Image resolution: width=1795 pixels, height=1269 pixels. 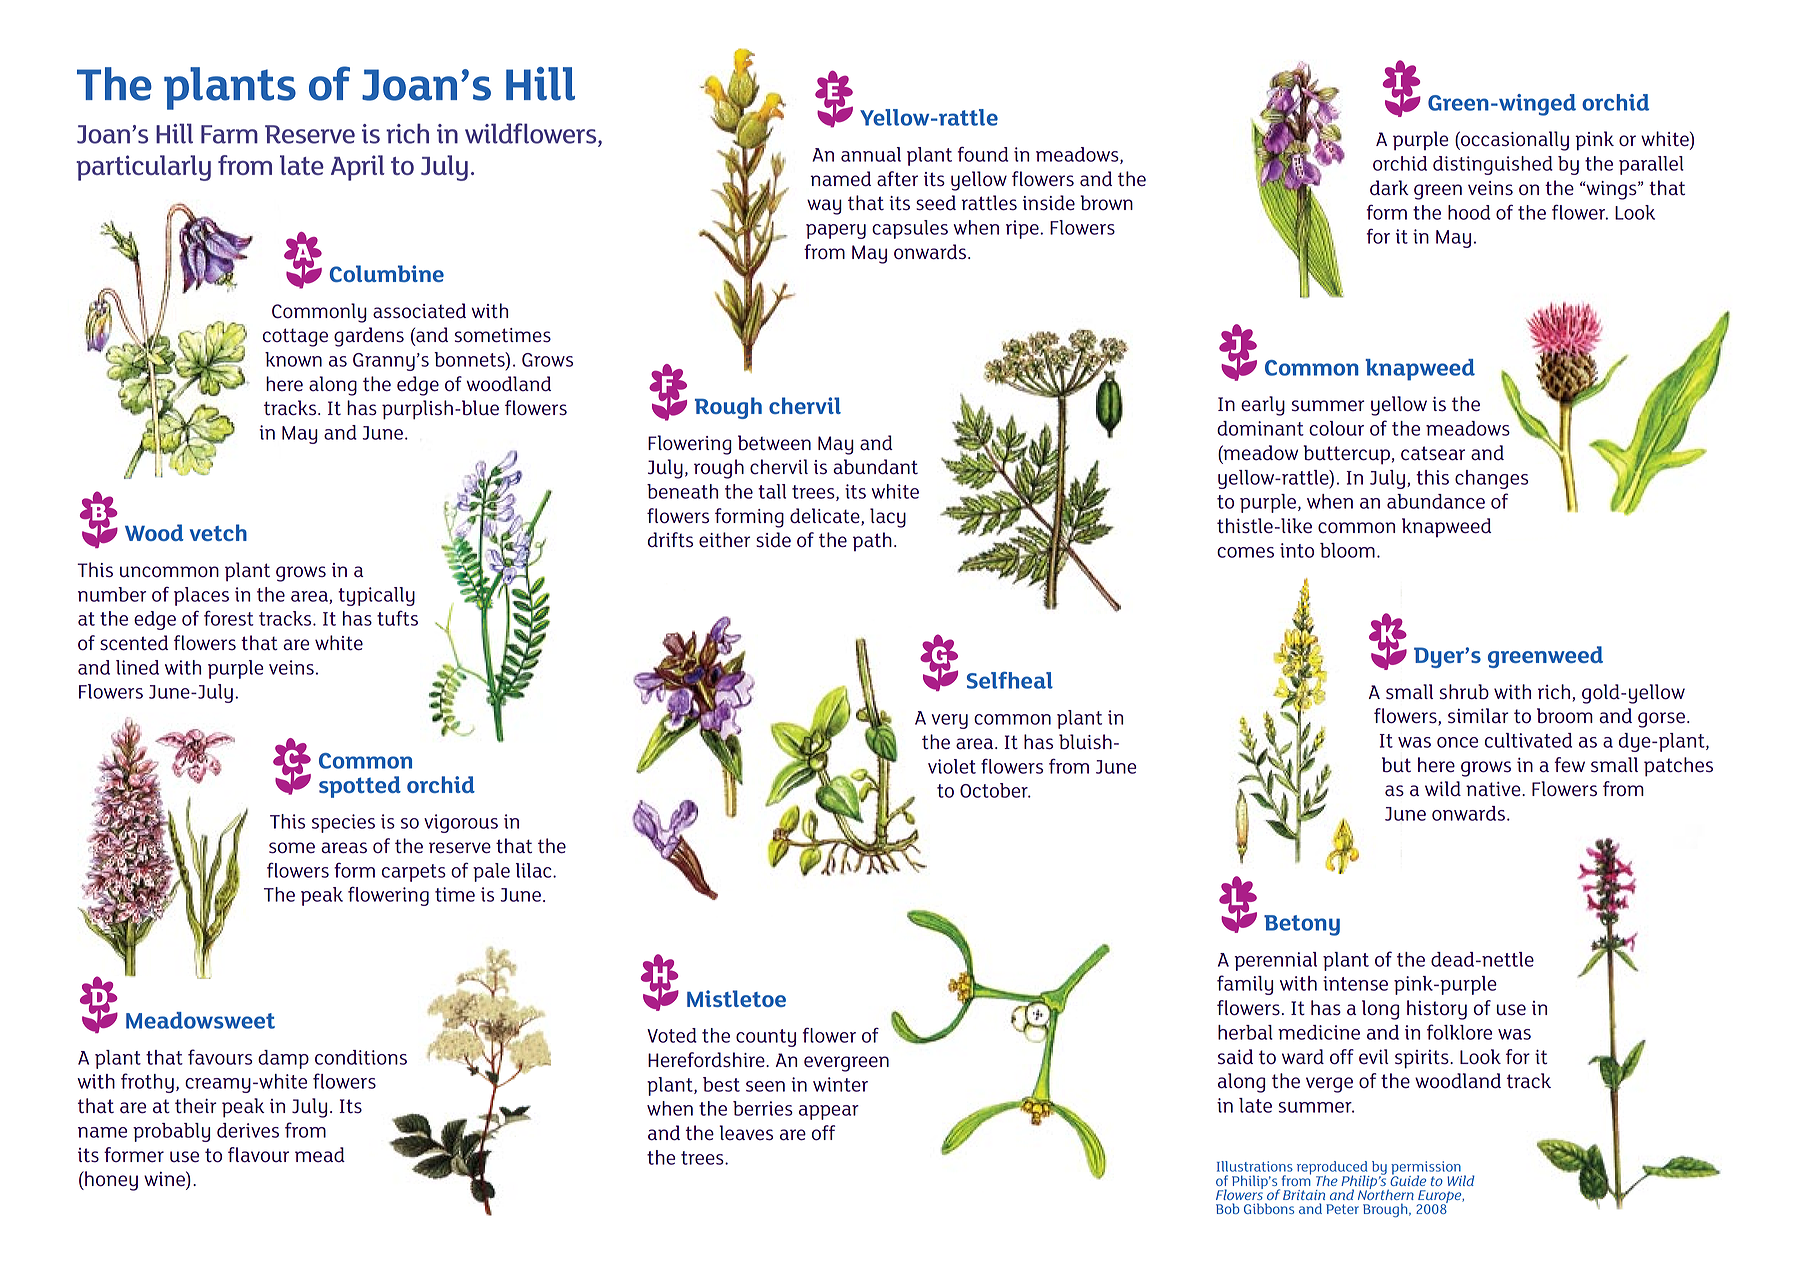 What do you see at coordinates (1493, 165) in the screenshot?
I see `distinguished` at bounding box center [1493, 165].
